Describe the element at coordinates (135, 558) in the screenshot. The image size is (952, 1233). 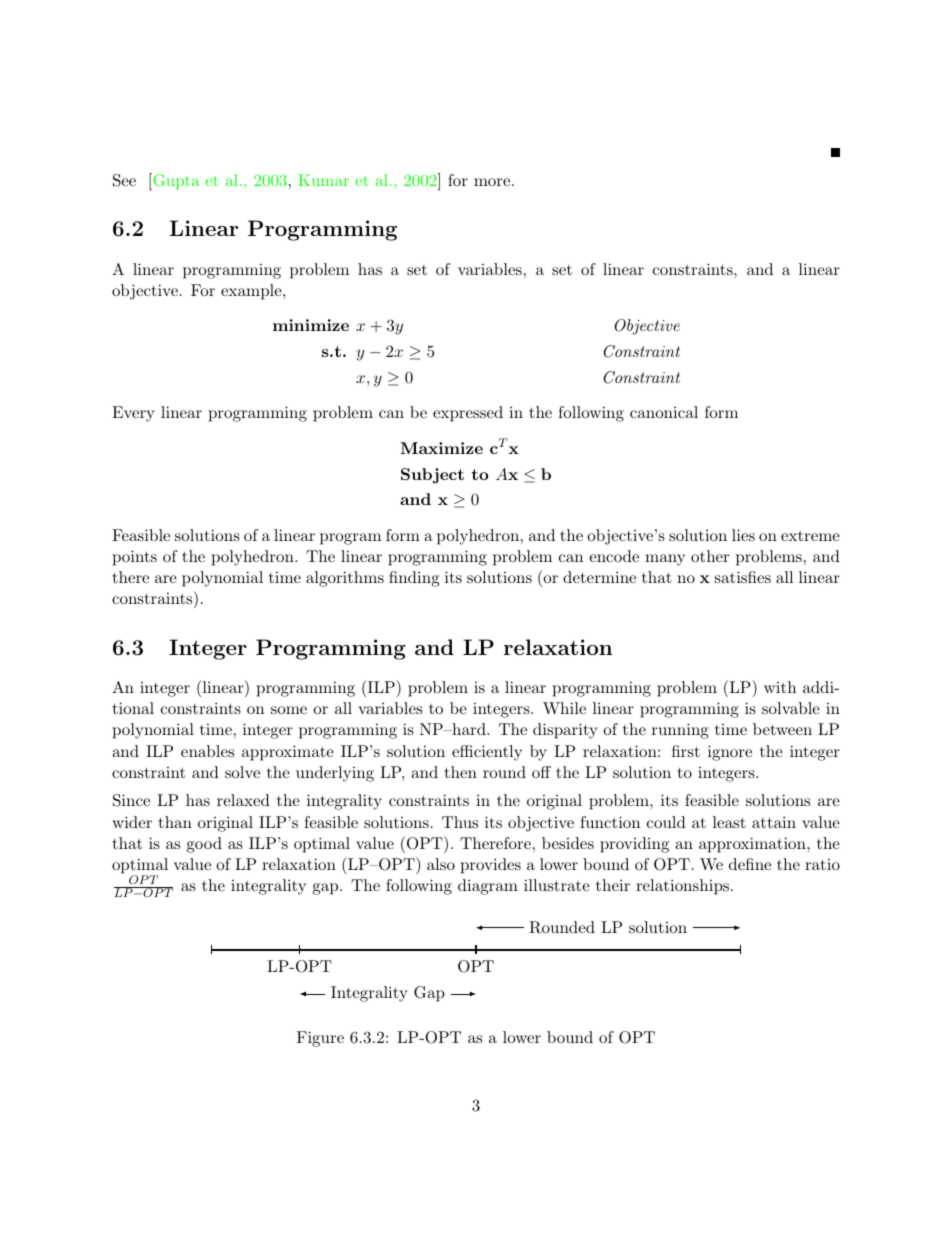
I see `points` at that location.
